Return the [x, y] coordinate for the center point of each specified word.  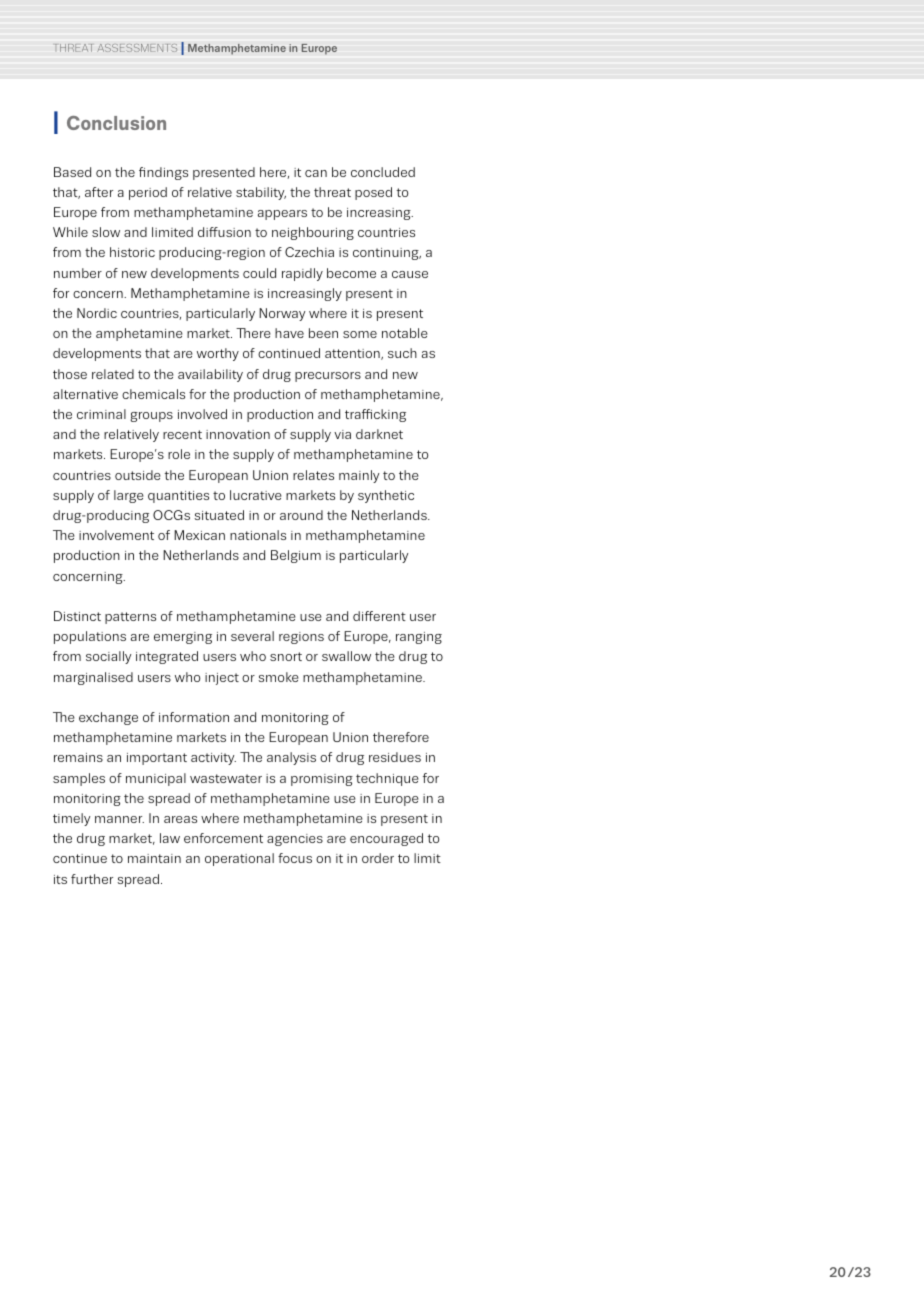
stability [261, 193]
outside [138, 475]
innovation [238, 434]
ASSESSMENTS [137, 48]
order [378, 858]
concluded [383, 172]
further [92, 879]
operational [239, 859]
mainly [359, 476]
